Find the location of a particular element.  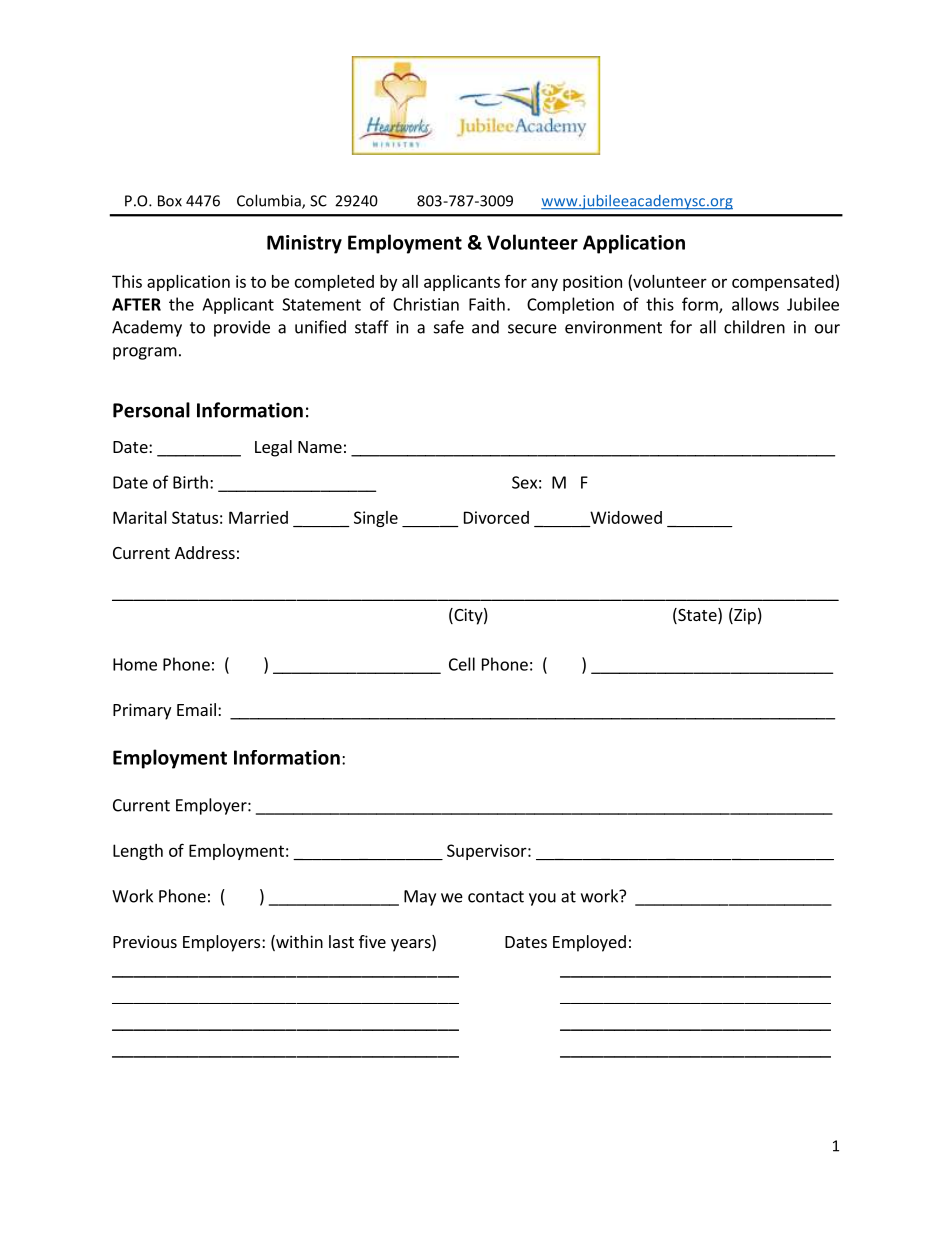

any is located at coordinates (544, 284).
